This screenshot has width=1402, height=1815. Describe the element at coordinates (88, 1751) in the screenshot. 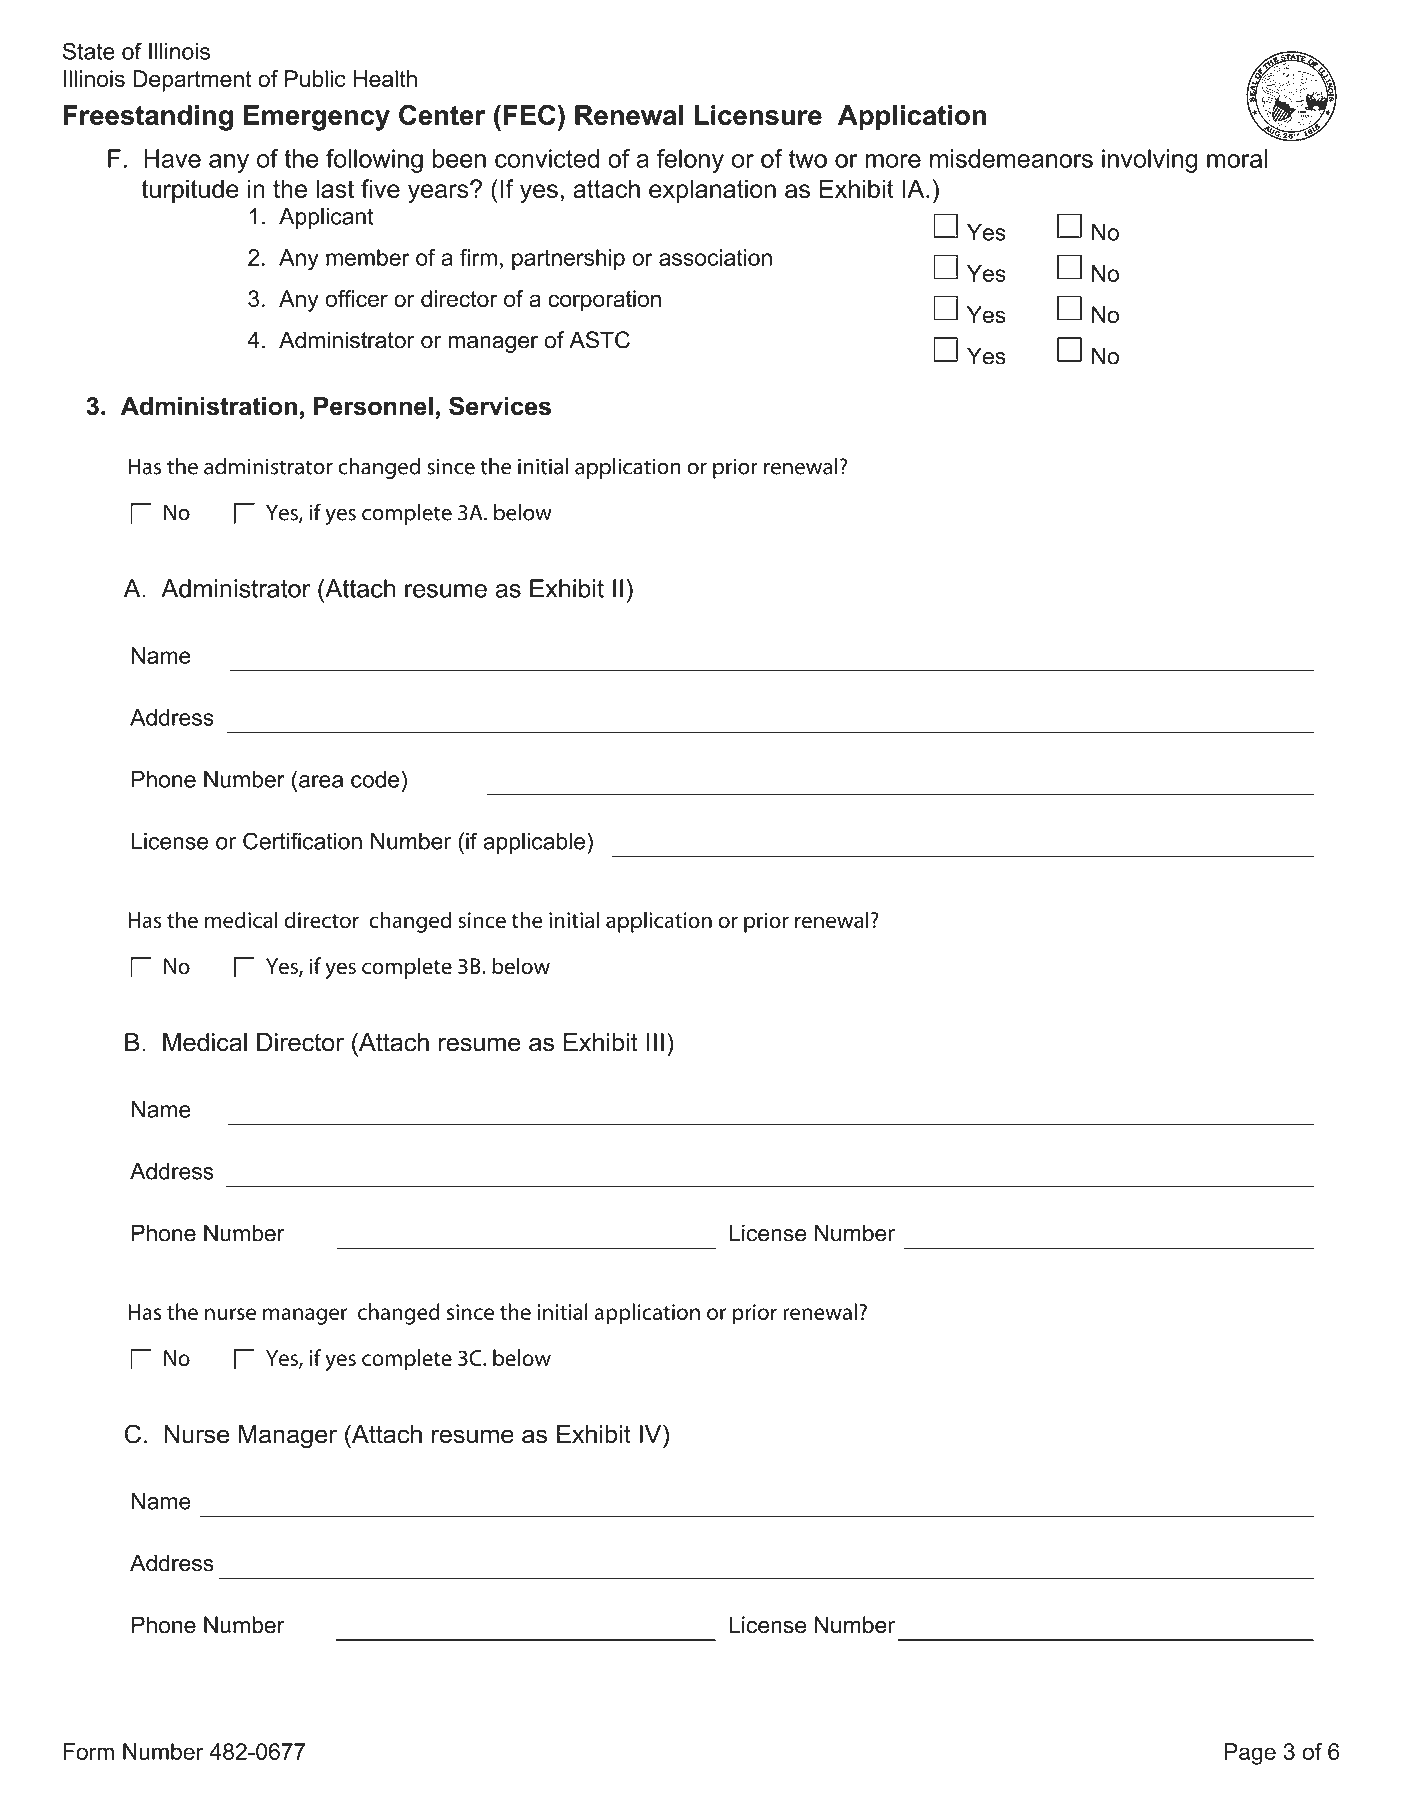

I see `Form` at that location.
